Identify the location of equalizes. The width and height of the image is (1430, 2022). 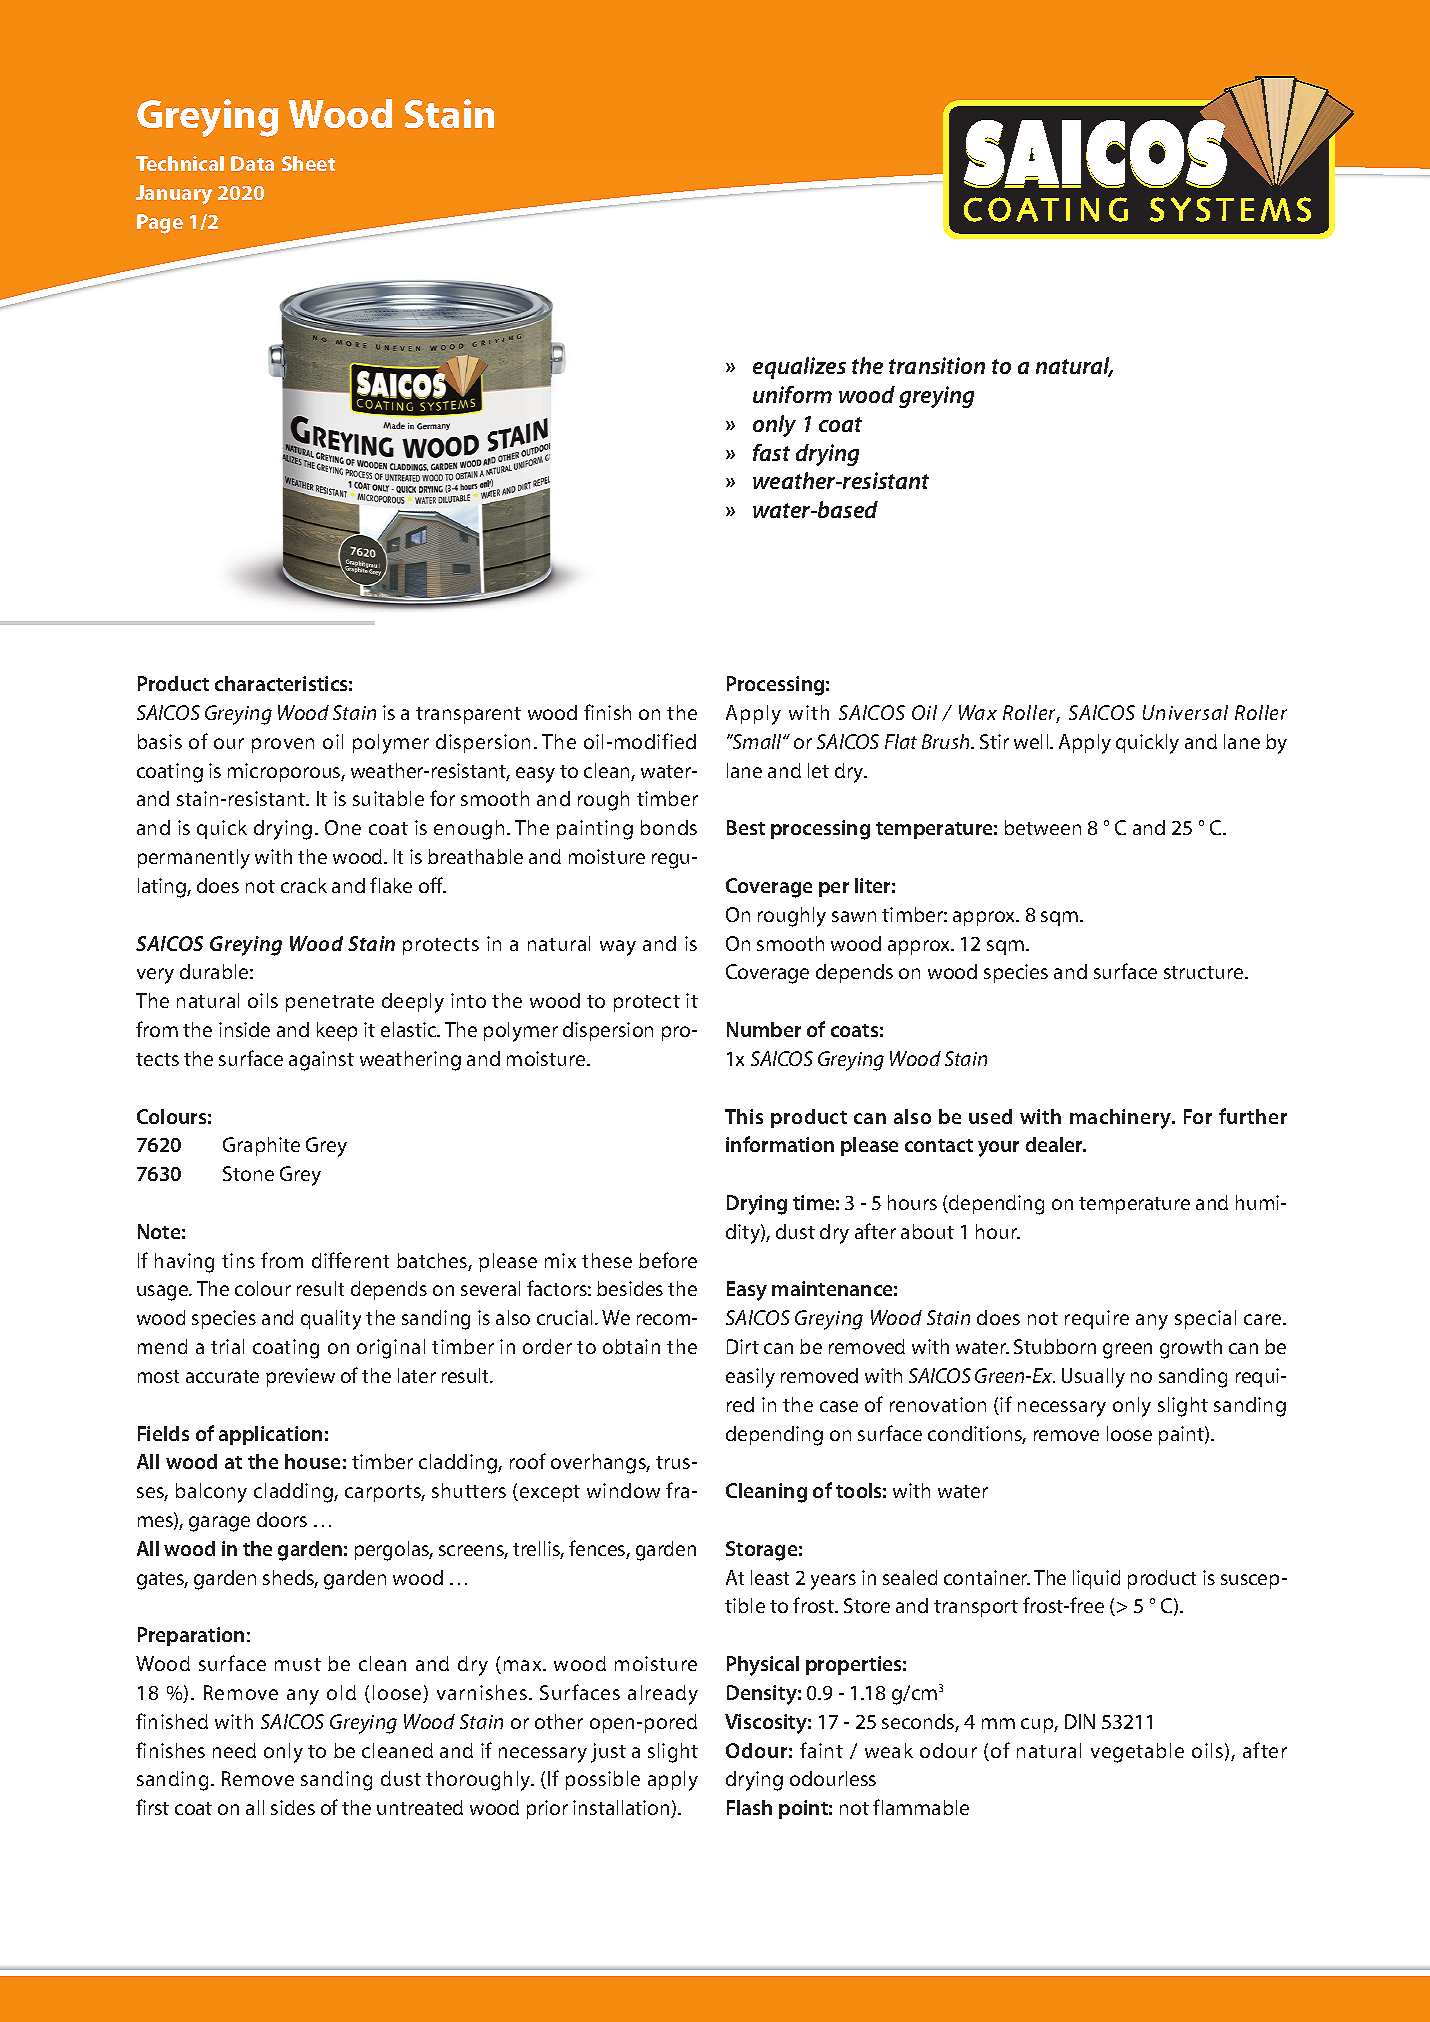
(799, 368).
